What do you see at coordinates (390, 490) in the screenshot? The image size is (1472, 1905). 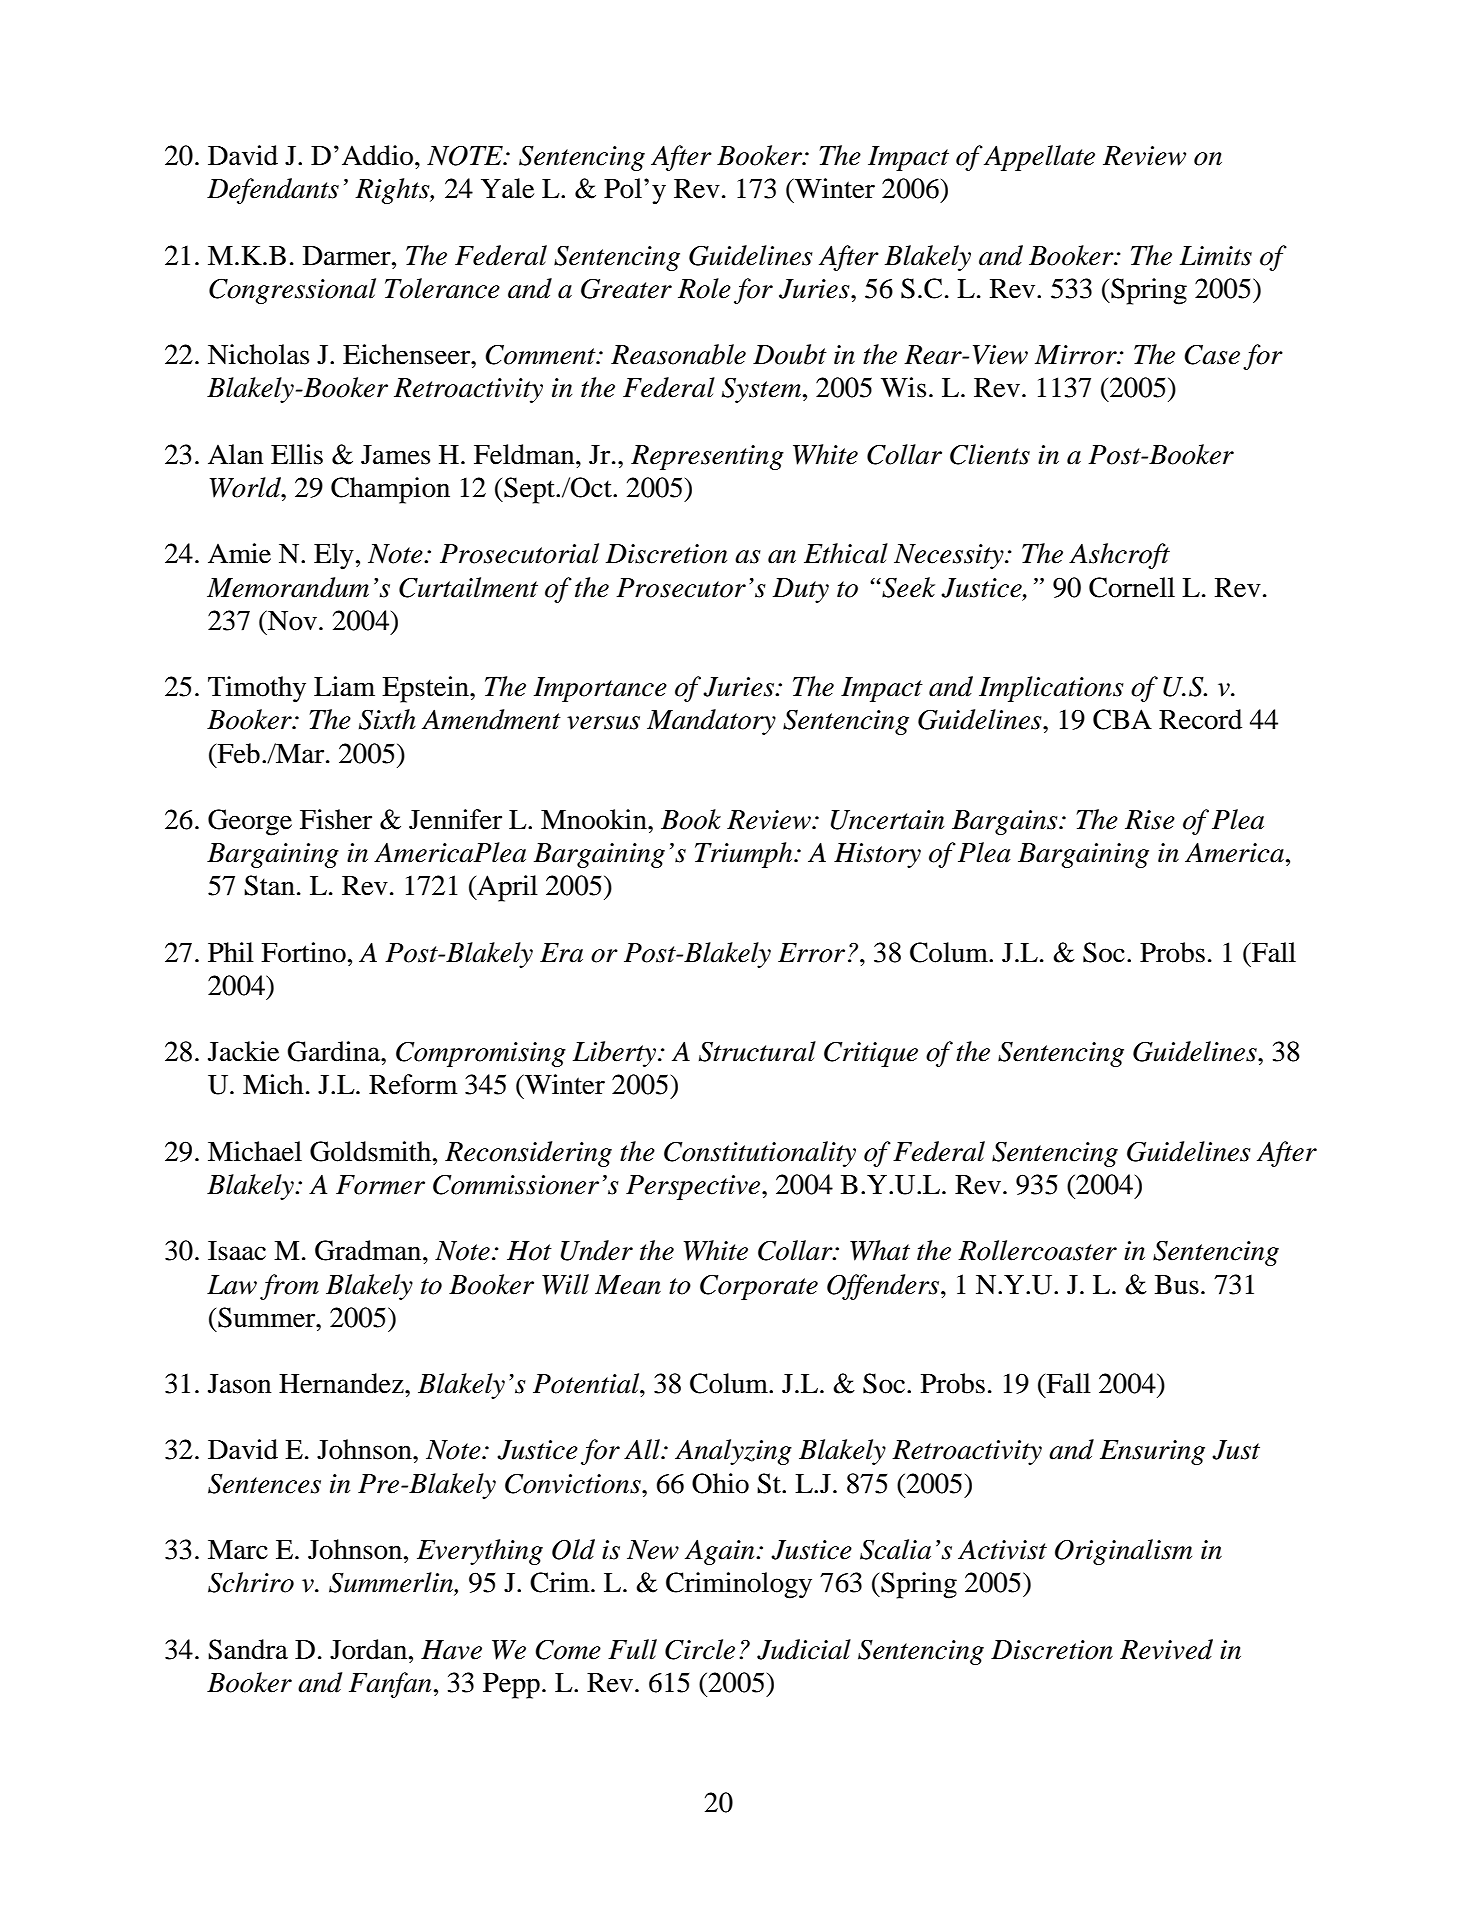 I see `Champion` at bounding box center [390, 490].
